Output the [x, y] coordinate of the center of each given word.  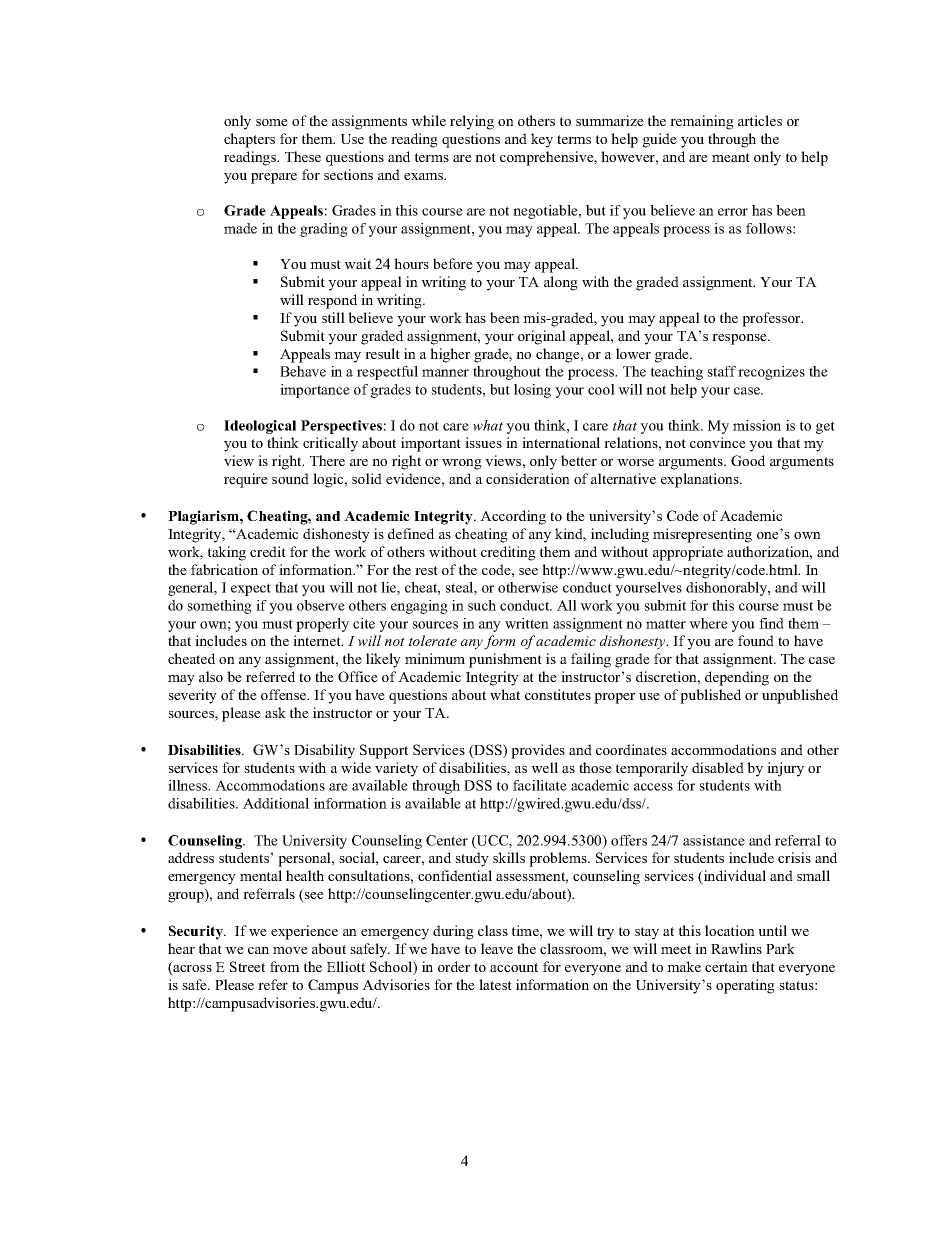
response [740, 339]
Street [247, 966]
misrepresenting [702, 535]
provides [538, 751]
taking [227, 553]
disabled [718, 767]
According [513, 517]
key [542, 140]
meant [731, 157]
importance [315, 391]
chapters [249, 140]
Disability [324, 751]
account [514, 967]
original [542, 337]
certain [726, 966]
